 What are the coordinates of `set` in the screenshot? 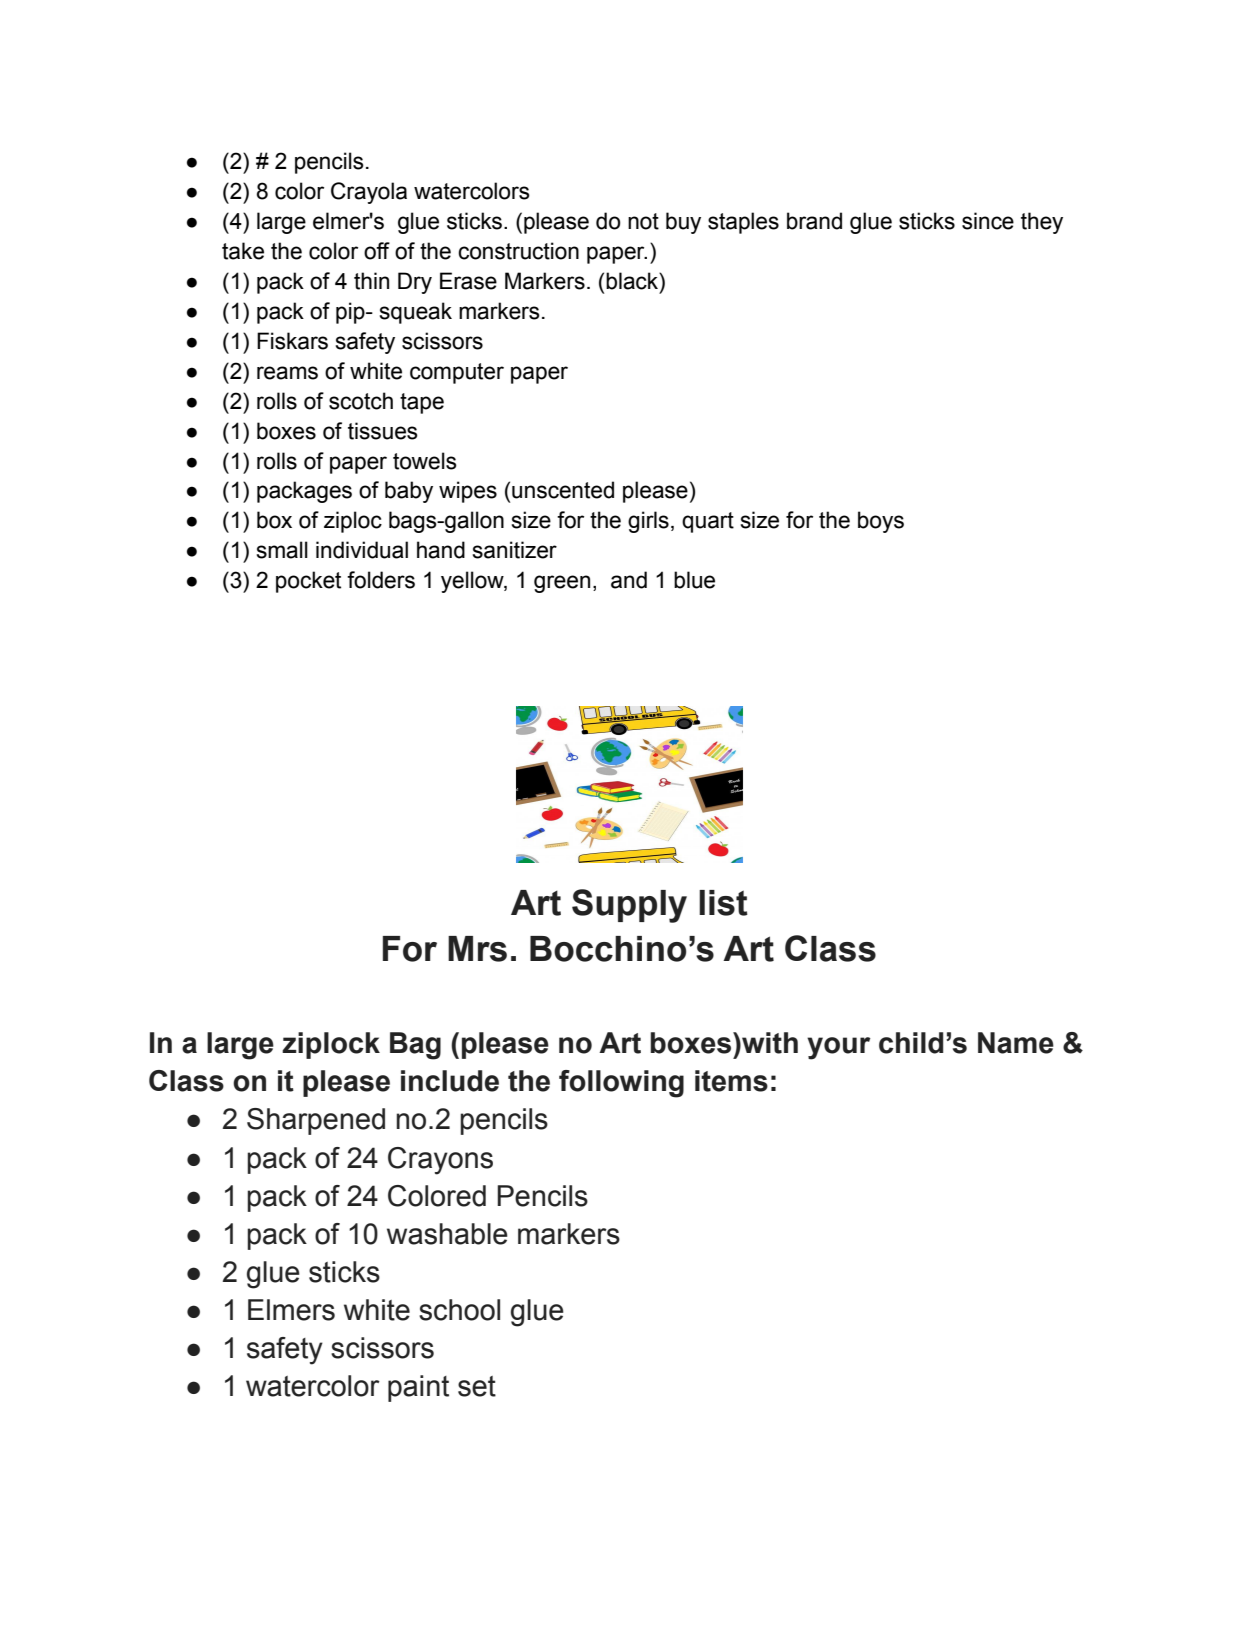 It's located at (477, 1386).
